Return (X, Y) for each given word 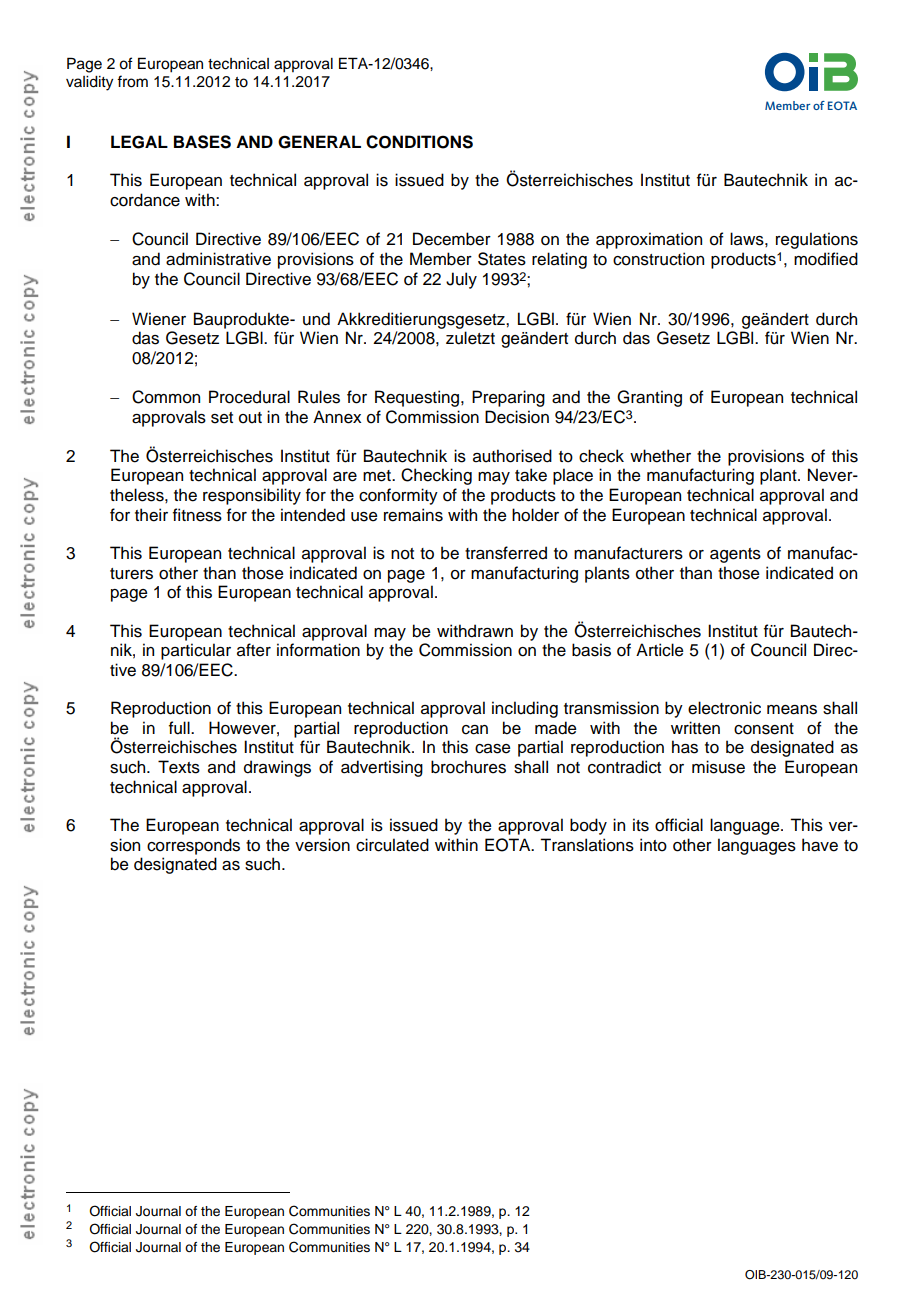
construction (658, 259)
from (132, 81)
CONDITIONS (419, 142)
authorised (512, 456)
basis (591, 650)
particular (196, 651)
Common (166, 397)
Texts (179, 767)
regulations (817, 240)
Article (660, 650)
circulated (392, 845)
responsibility (252, 496)
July (461, 280)
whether (660, 456)
